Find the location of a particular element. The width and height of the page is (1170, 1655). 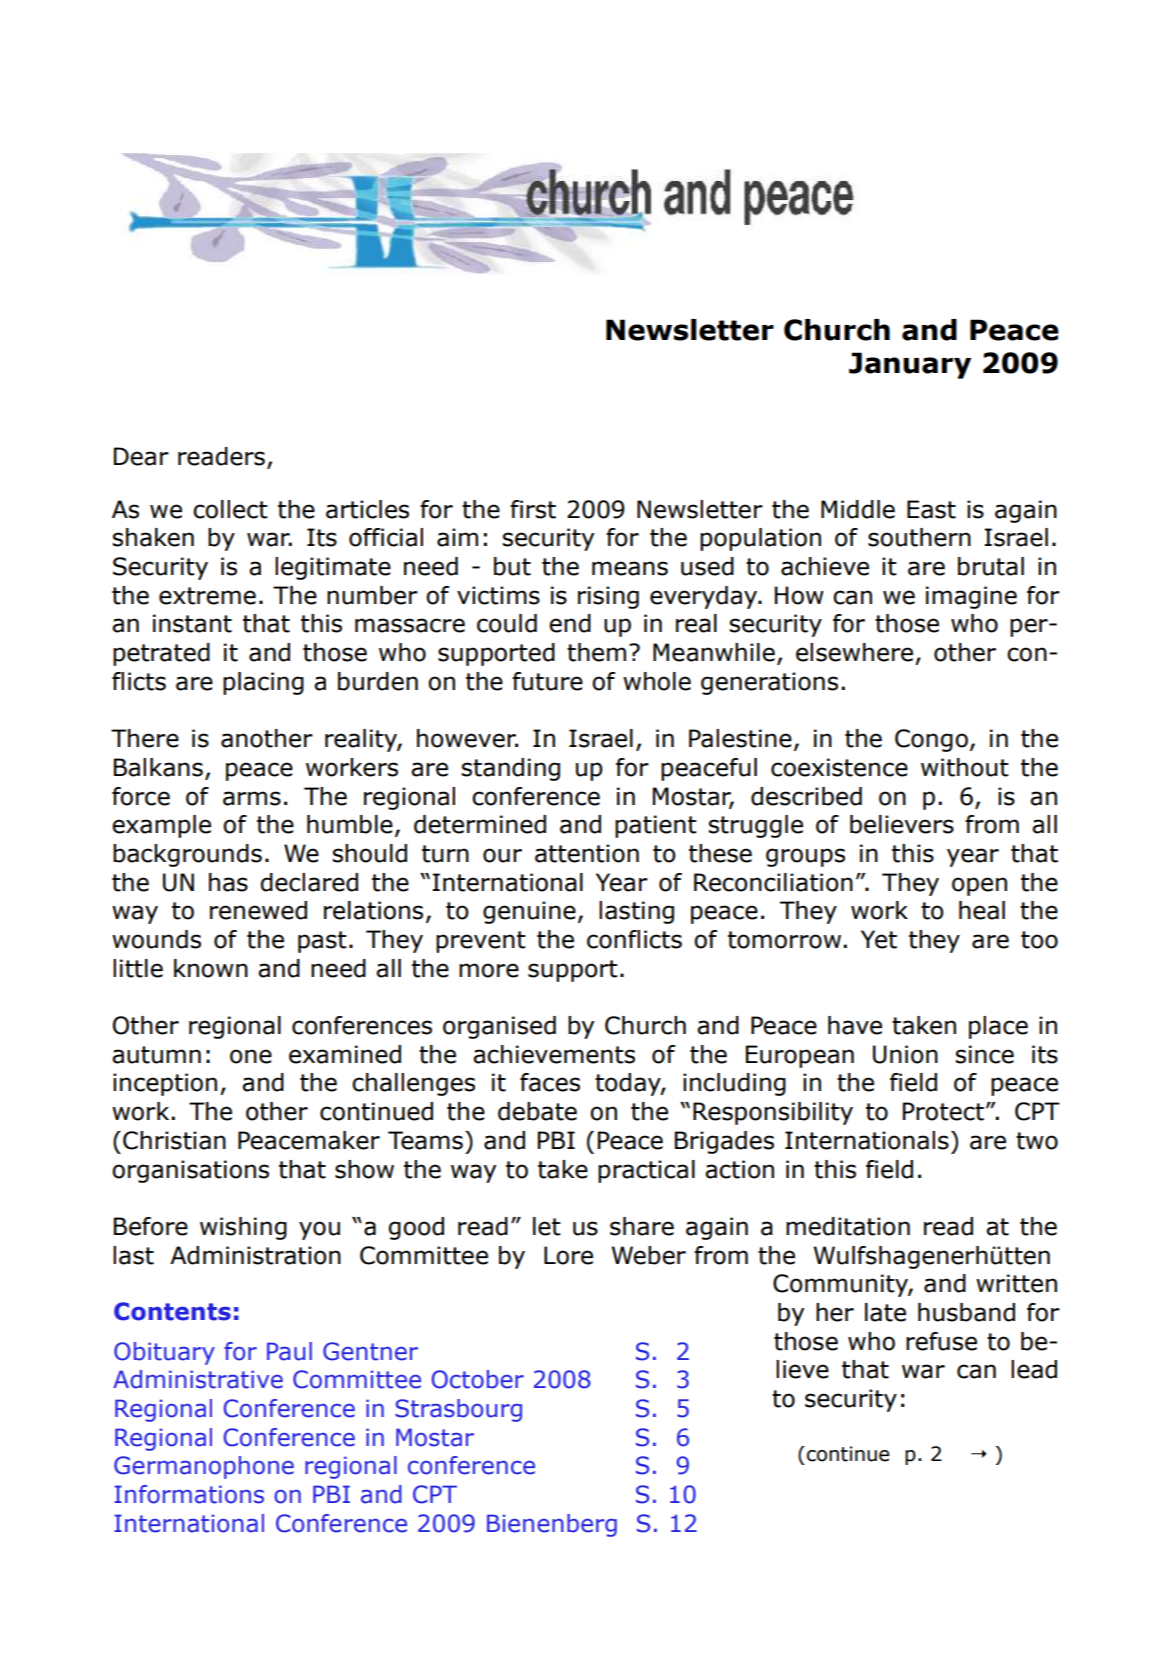

extreme is located at coordinates (207, 596).
